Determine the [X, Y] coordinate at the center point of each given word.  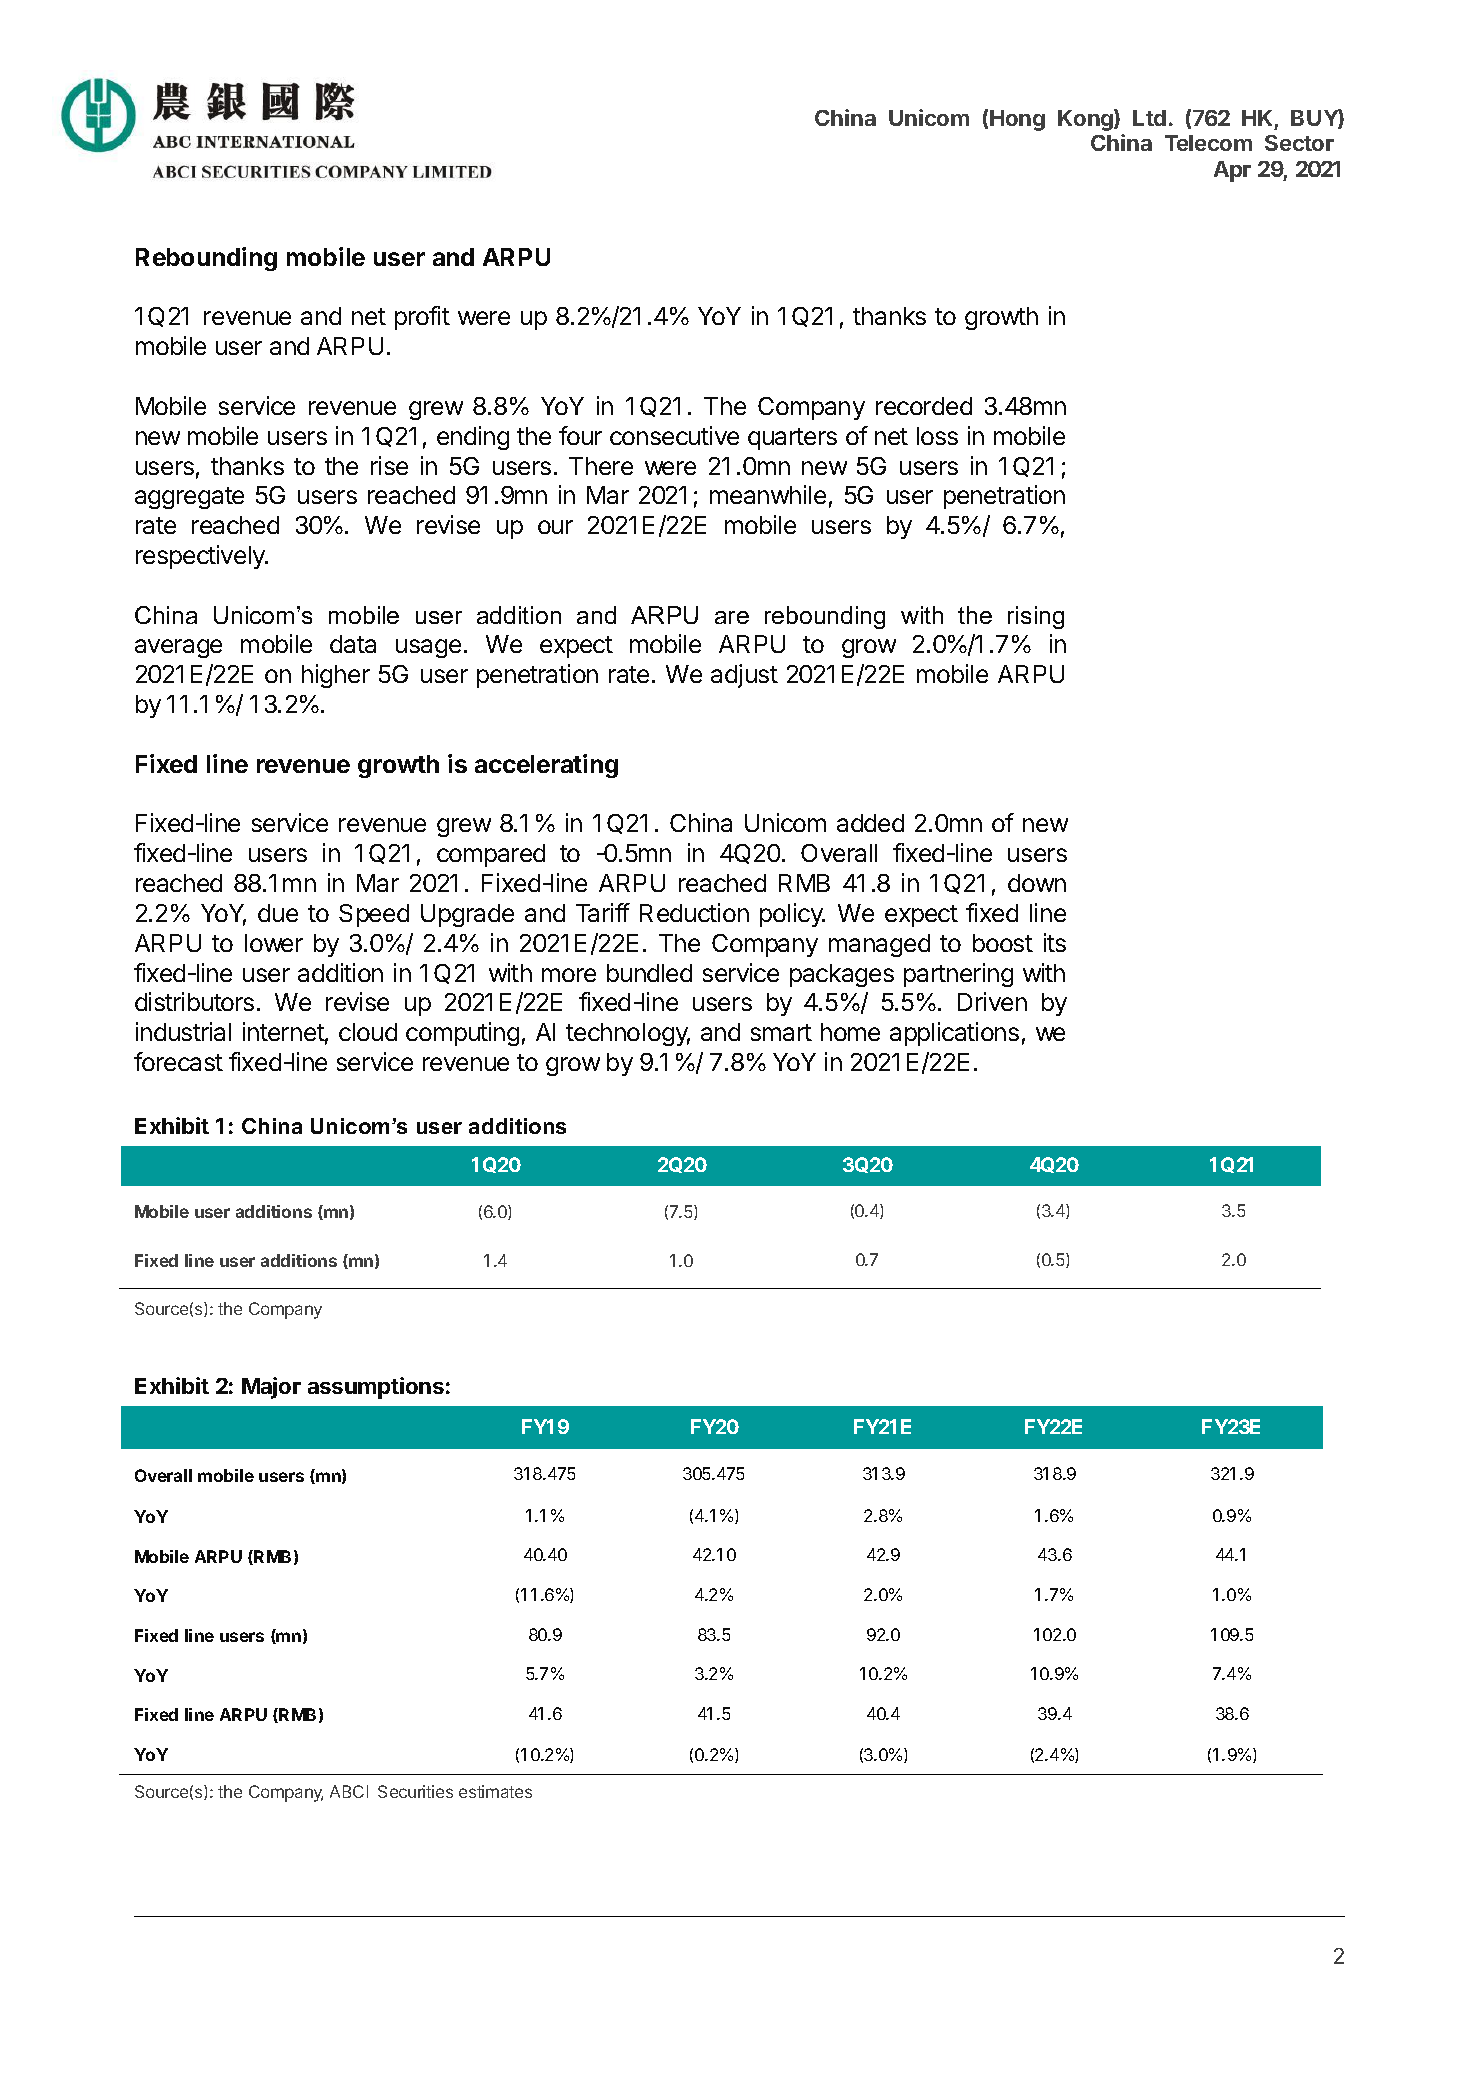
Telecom [1208, 143]
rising [1036, 617]
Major [271, 1388]
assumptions [376, 1388]
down [1037, 883]
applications [954, 1034]
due [278, 913]
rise [389, 465]
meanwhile [768, 494]
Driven [992, 1001]
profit [422, 318]
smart [781, 1032]
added [870, 823]
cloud [368, 1032]
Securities [415, 1791]
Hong [1017, 120]
